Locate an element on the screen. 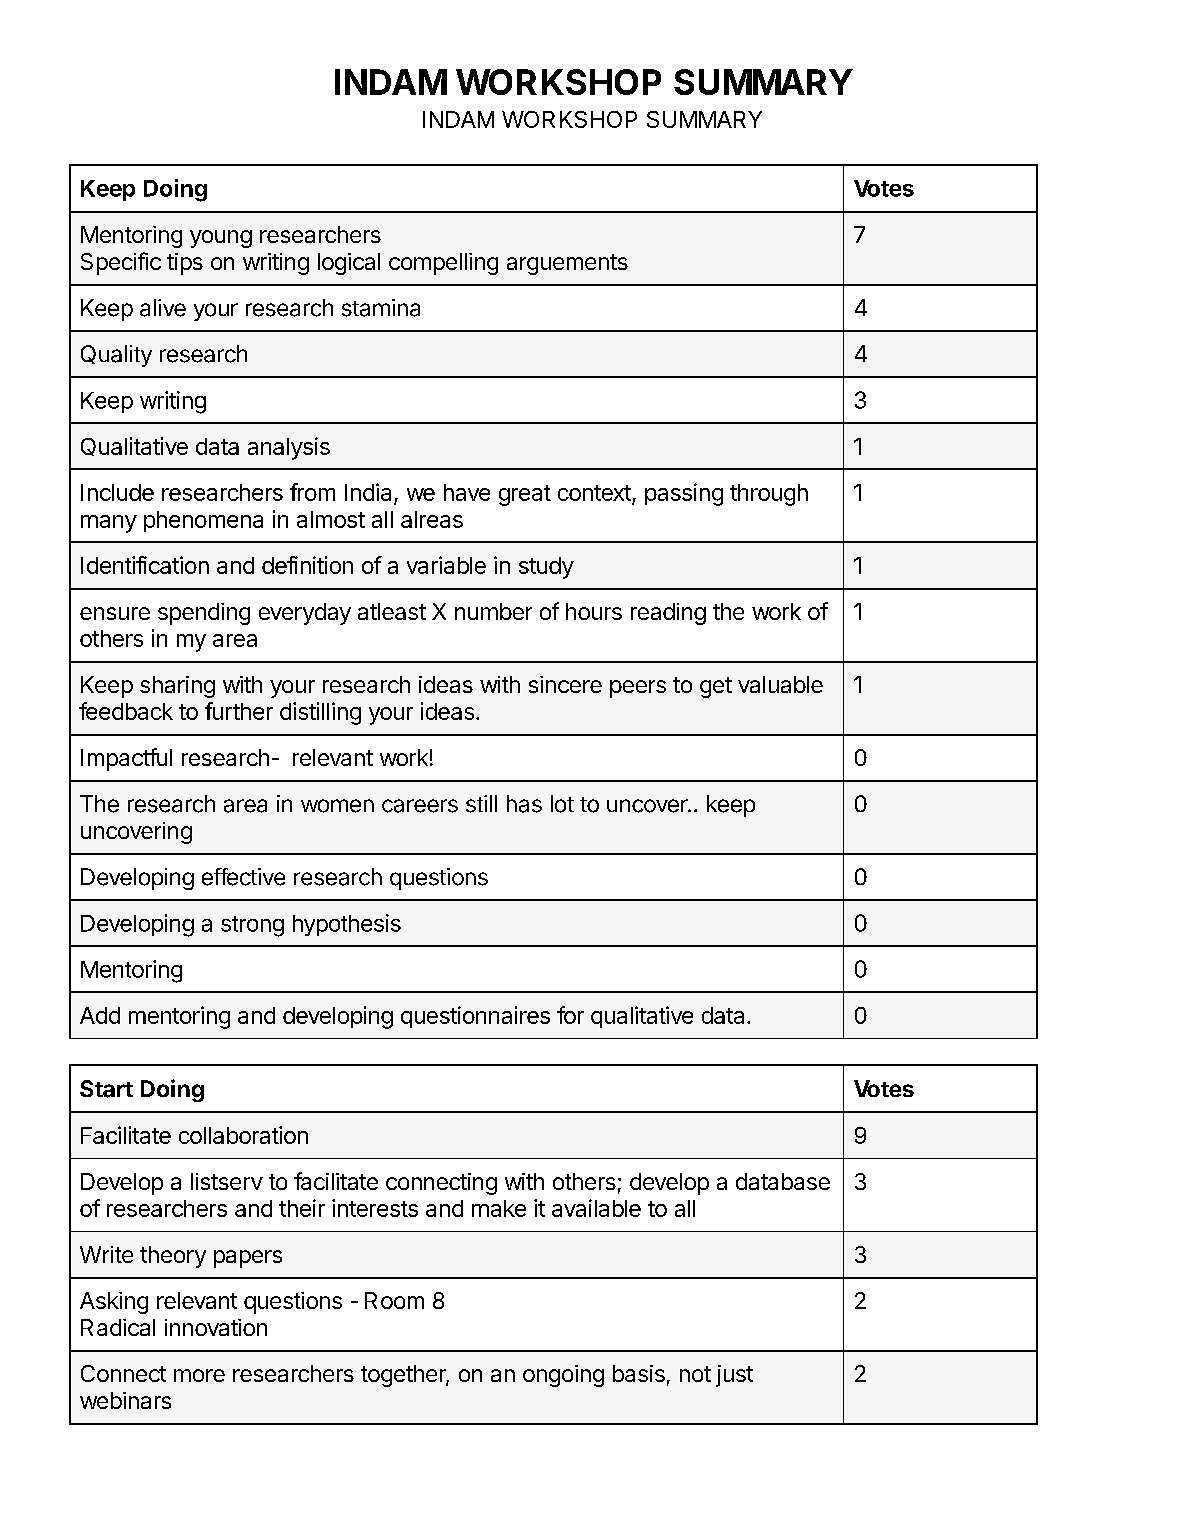  compelling is located at coordinates (443, 264).
